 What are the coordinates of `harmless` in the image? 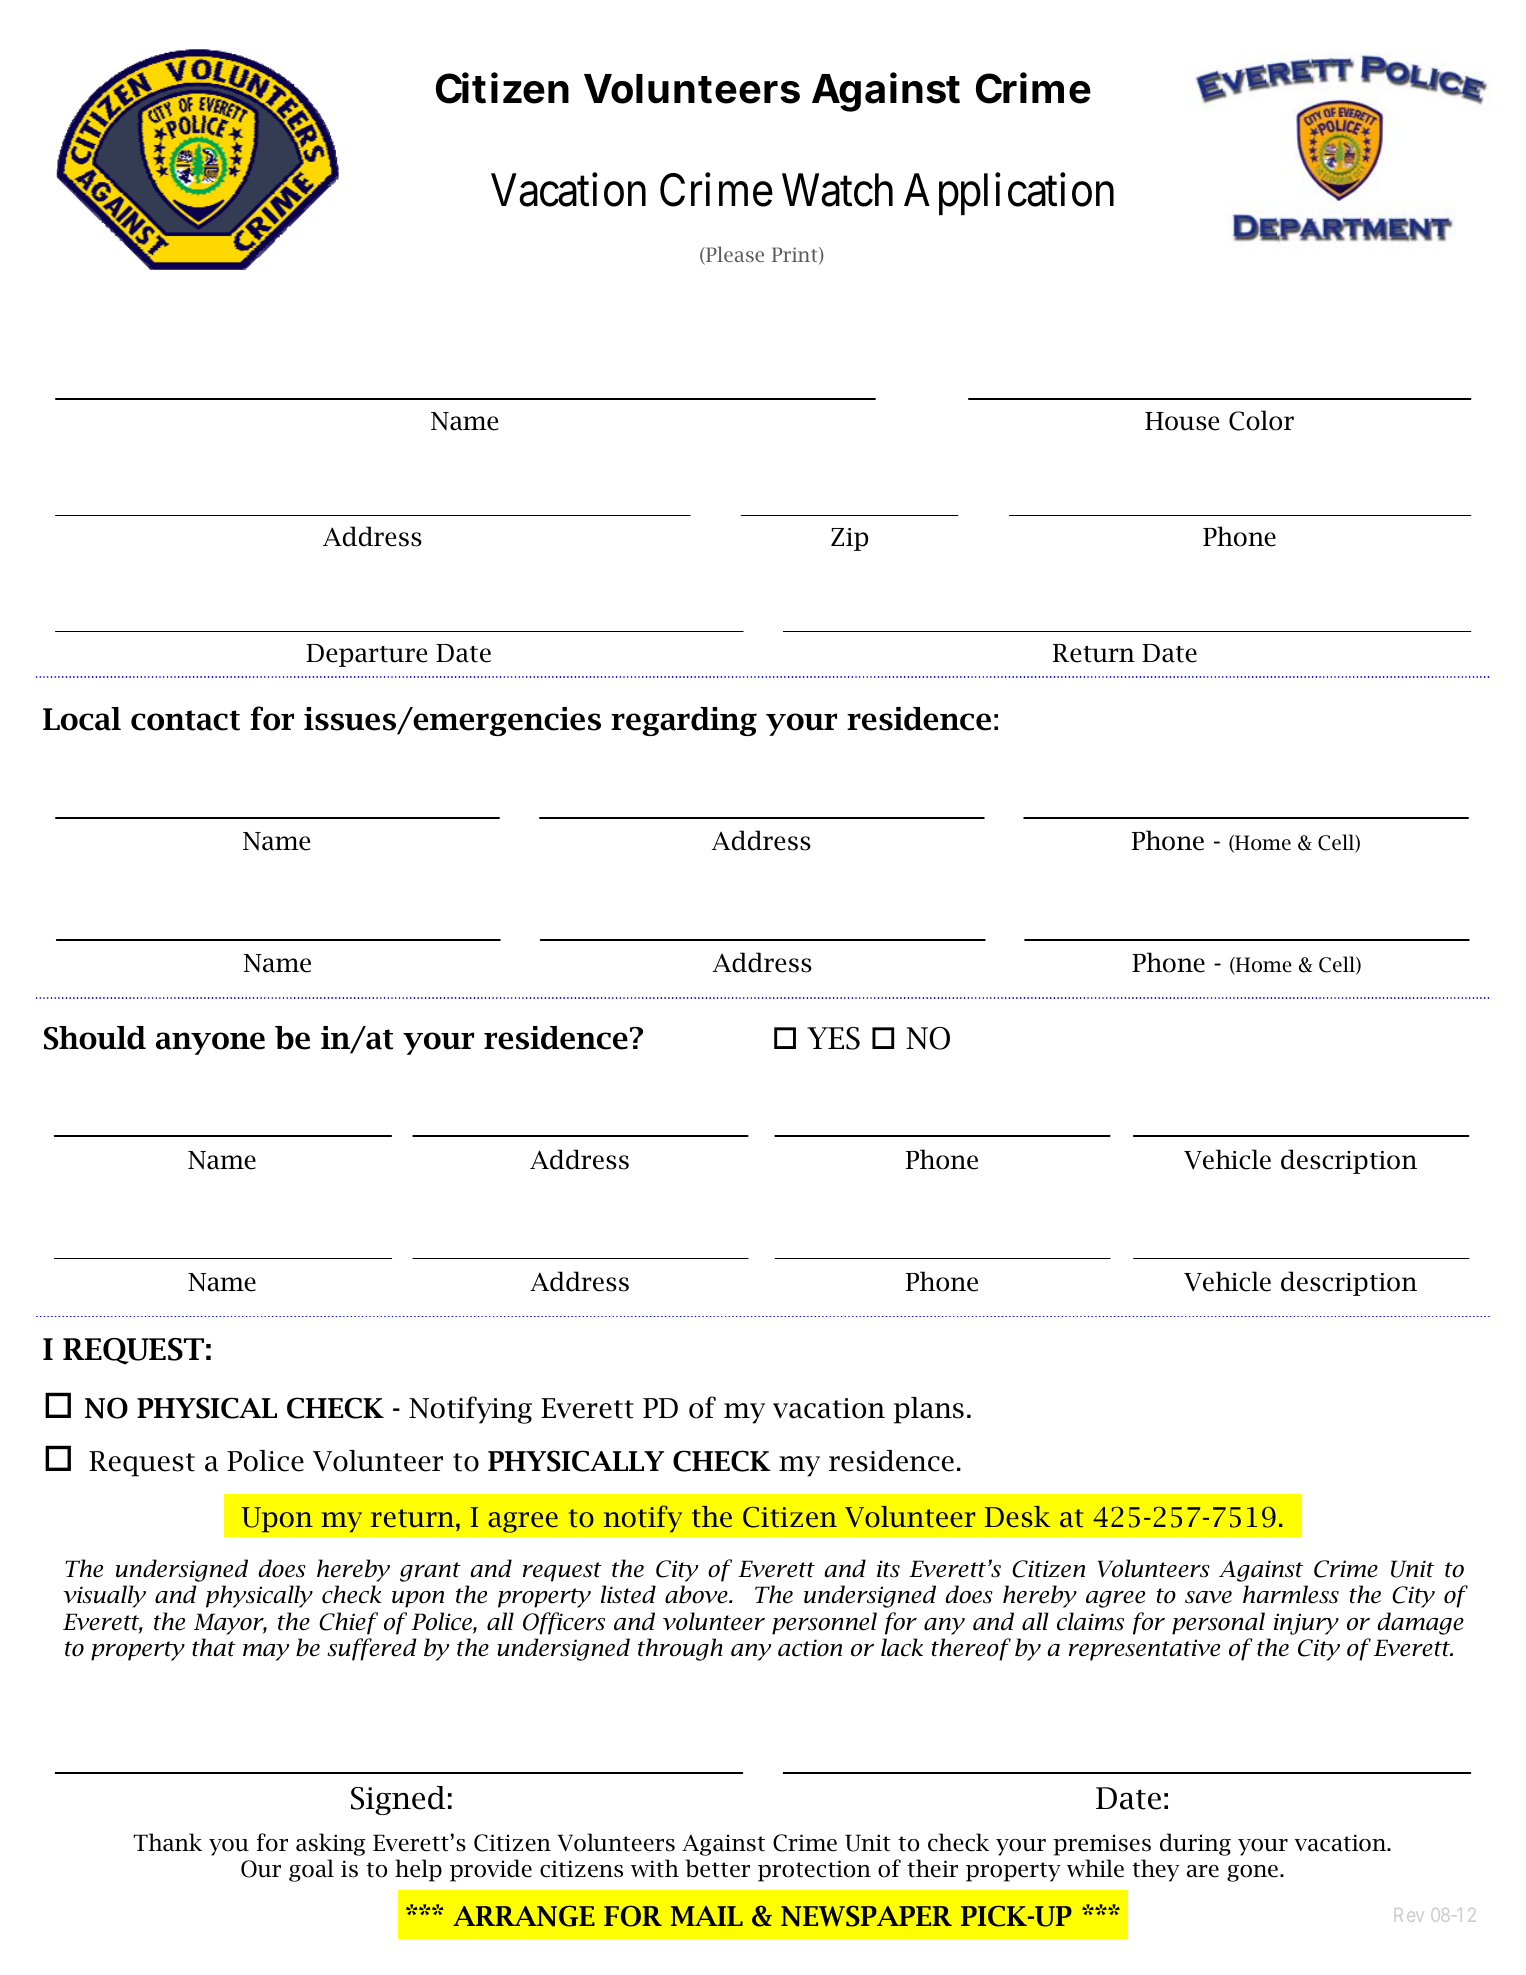 It's located at (1291, 1594).
